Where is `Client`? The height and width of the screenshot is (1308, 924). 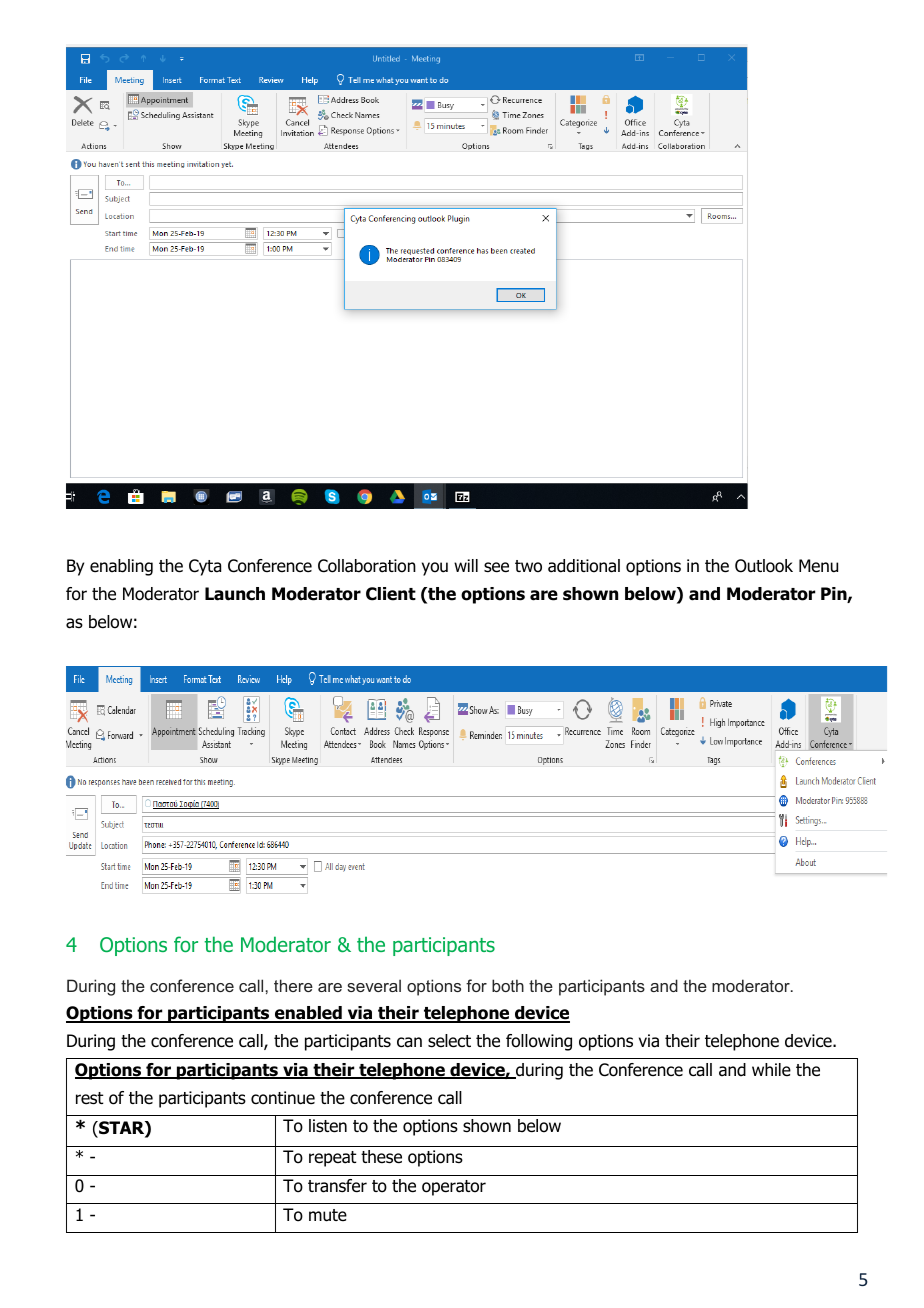 Client is located at coordinates (391, 594).
